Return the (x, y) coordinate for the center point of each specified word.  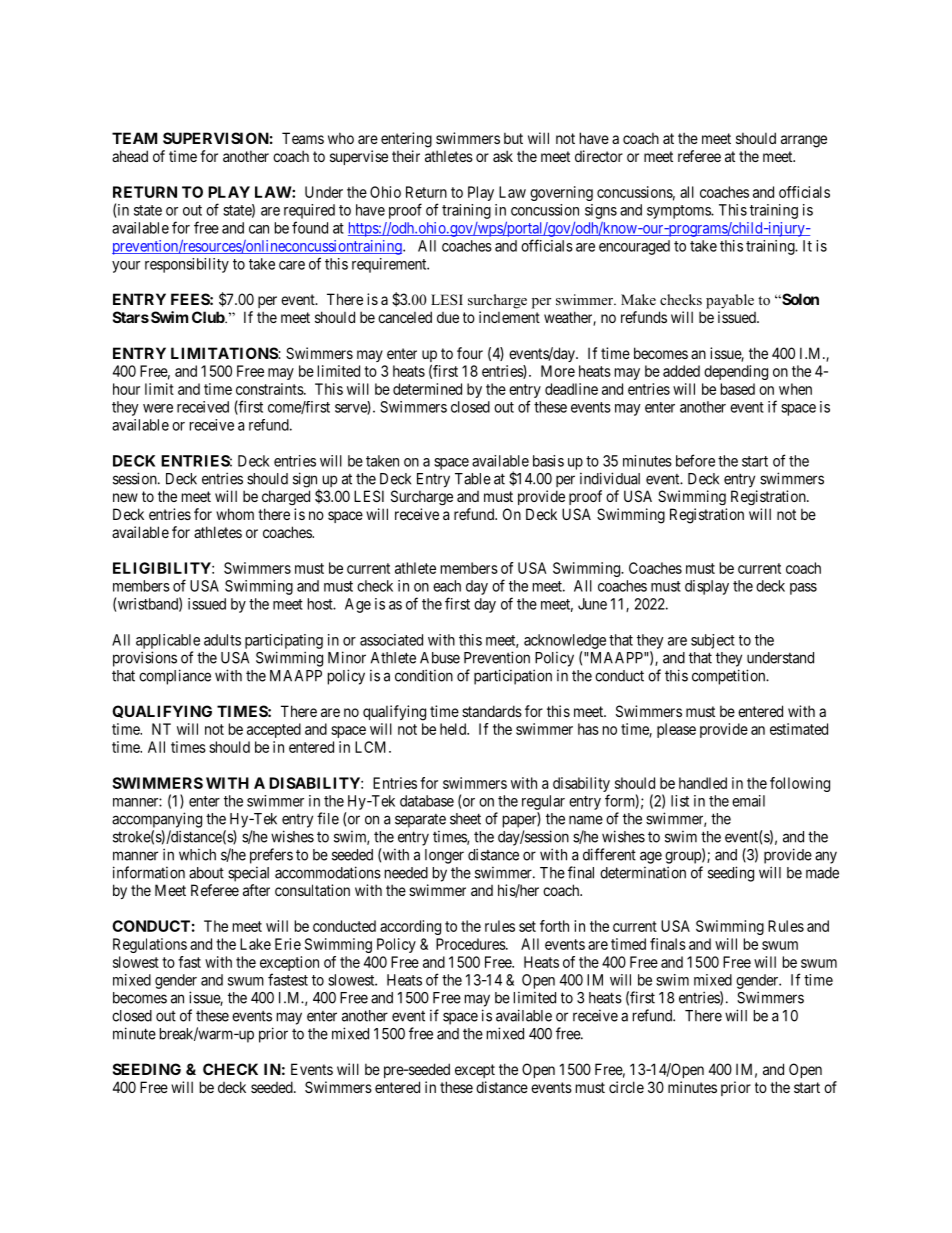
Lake (255, 944)
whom (235, 514)
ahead (130, 156)
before (695, 460)
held (454, 729)
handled (703, 783)
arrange (804, 141)
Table (473, 479)
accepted (274, 730)
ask (503, 156)
